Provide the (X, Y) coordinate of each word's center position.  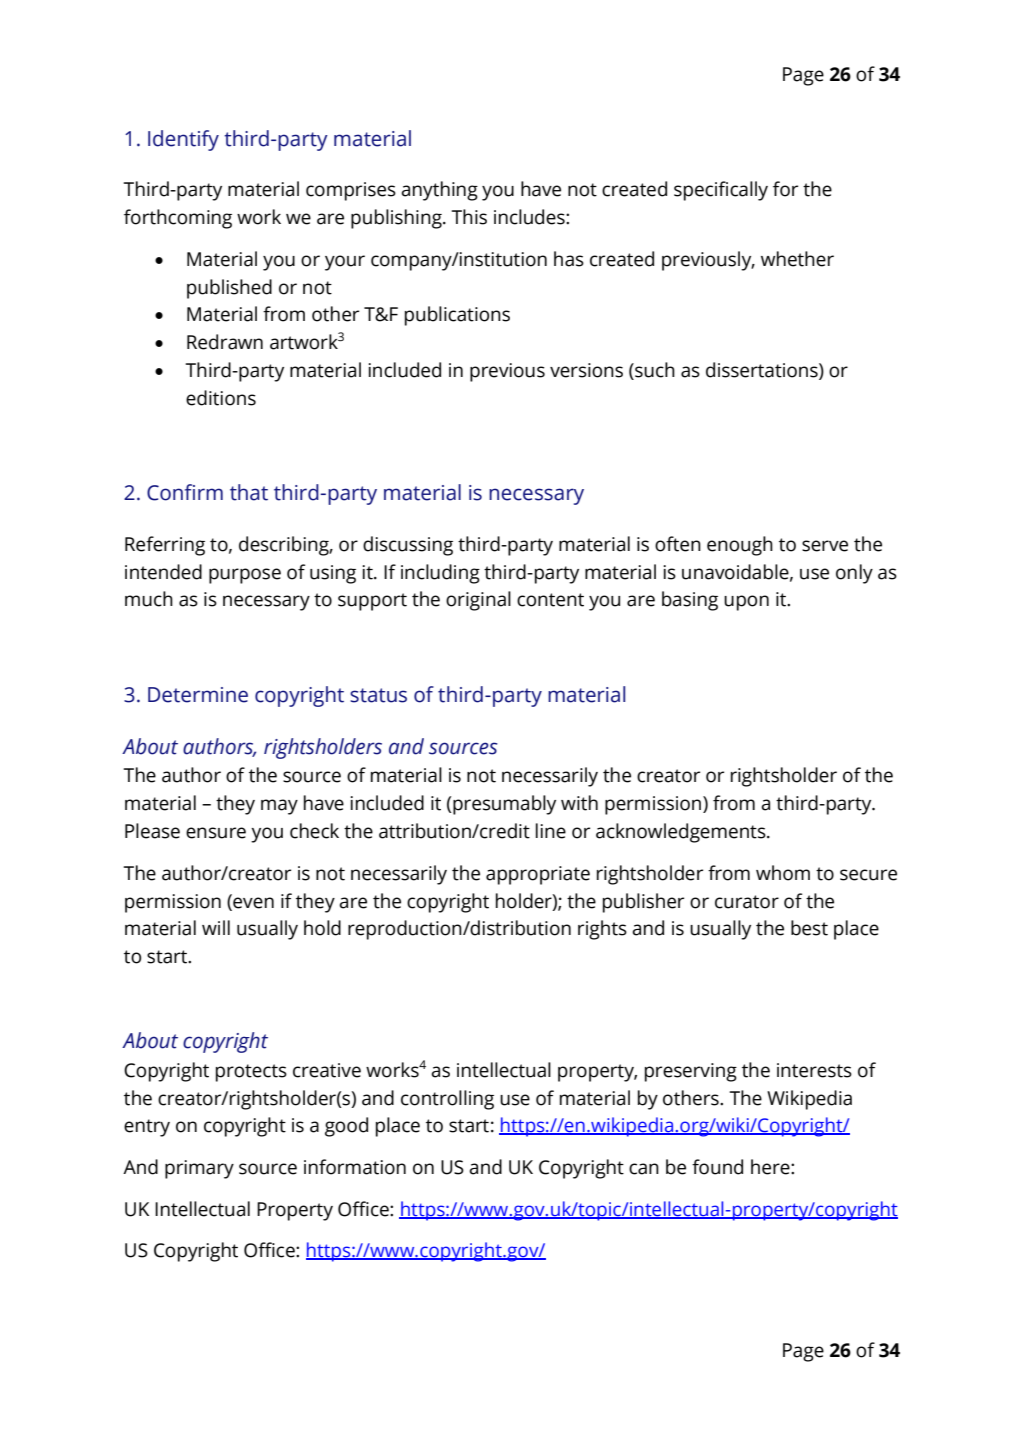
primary (199, 1169)
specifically (721, 191)
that (249, 492)
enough (740, 546)
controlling (447, 1100)
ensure (216, 833)
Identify (183, 140)
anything (439, 191)
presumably (504, 805)
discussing (408, 546)
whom (783, 873)
